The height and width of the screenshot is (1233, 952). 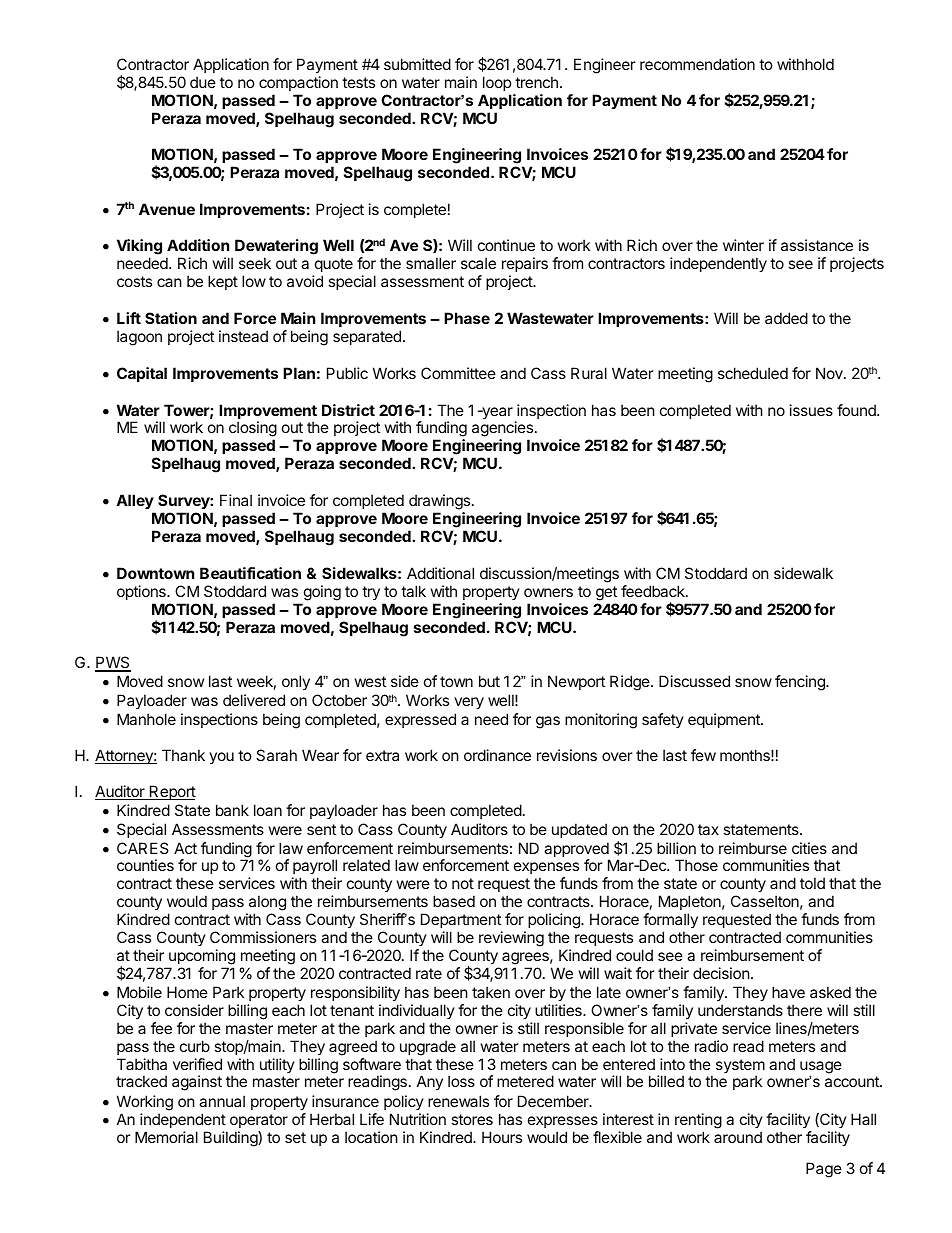 What do you see at coordinates (697, 64) in the screenshot?
I see `recommendation` at bounding box center [697, 64].
